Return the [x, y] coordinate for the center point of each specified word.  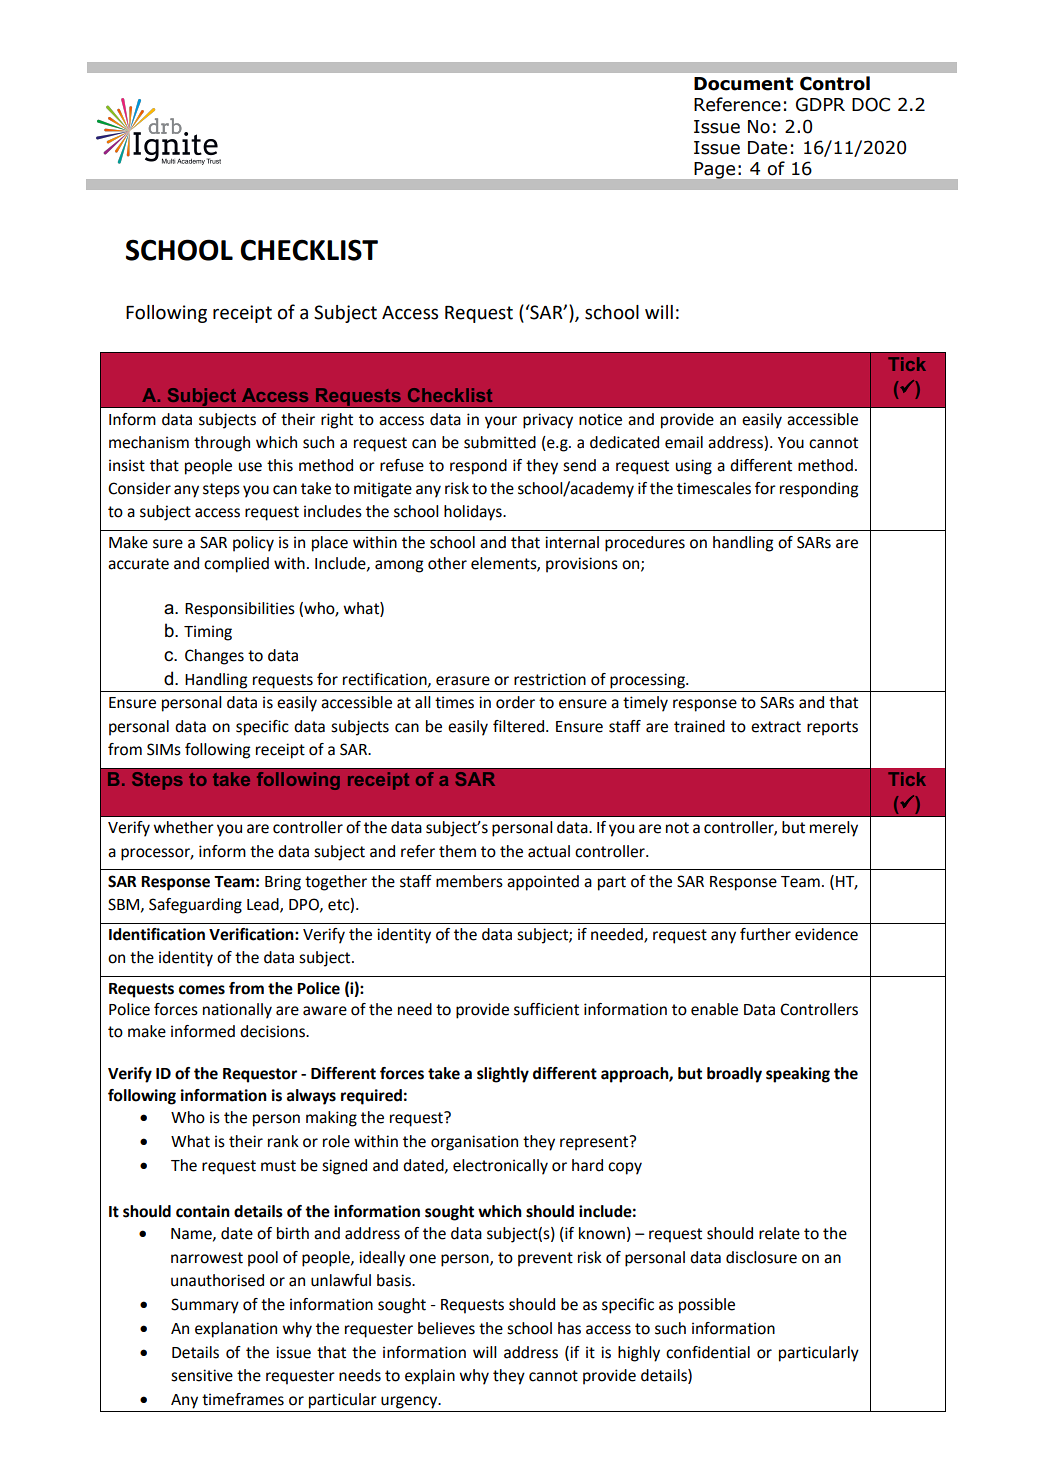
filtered [520, 726]
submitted [500, 442]
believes [446, 1328]
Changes [214, 657]
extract [776, 727]
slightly [503, 1075]
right [337, 421]
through [222, 444]
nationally [237, 1011]
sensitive [202, 1375]
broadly [734, 1075]
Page [714, 170]
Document [743, 84]
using [694, 467]
